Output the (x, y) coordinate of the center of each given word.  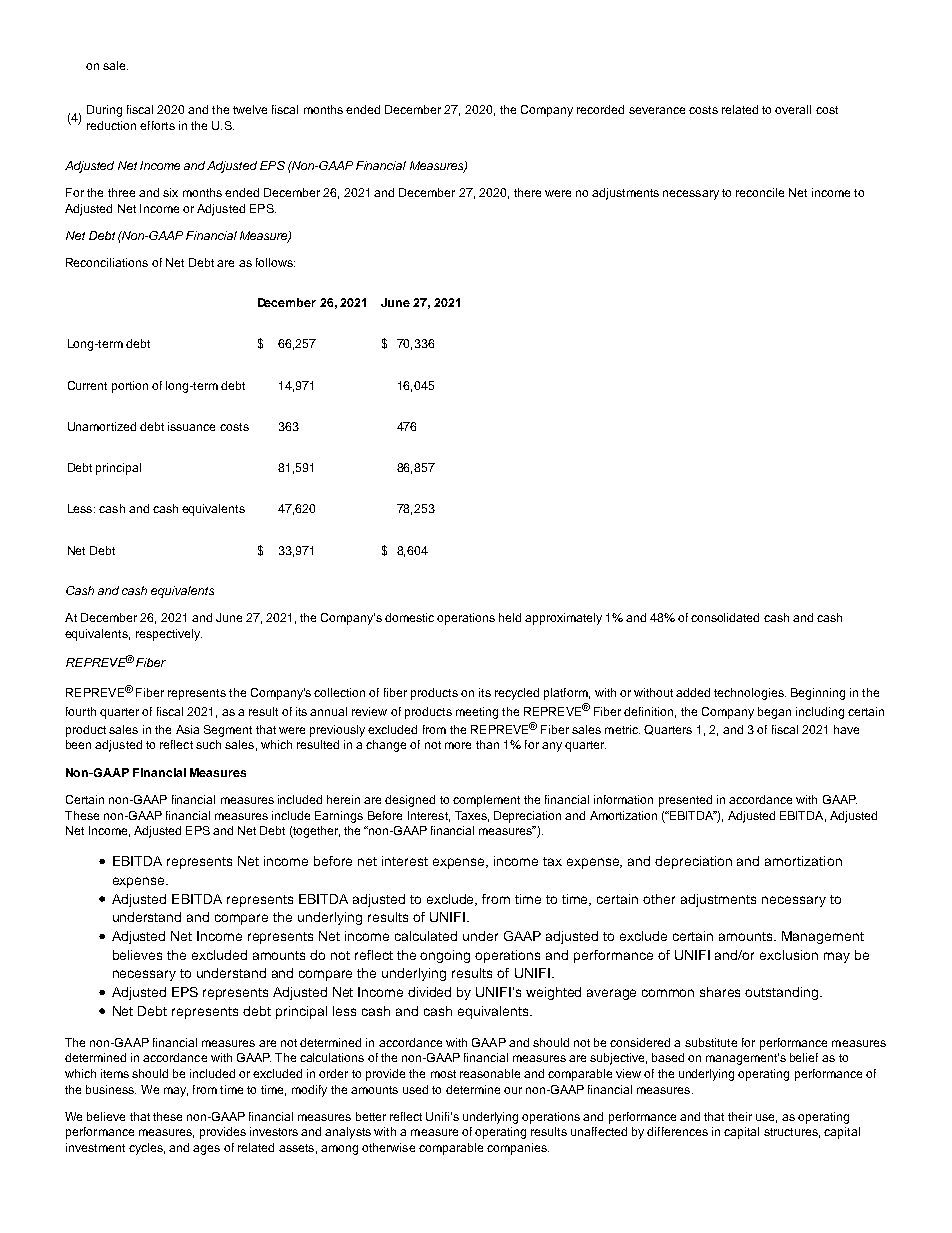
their (740, 1116)
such (208, 744)
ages (206, 1150)
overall (793, 109)
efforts (157, 125)
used (415, 1089)
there (527, 192)
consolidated (725, 617)
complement (486, 801)
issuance (191, 426)
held (510, 617)
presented (685, 801)
